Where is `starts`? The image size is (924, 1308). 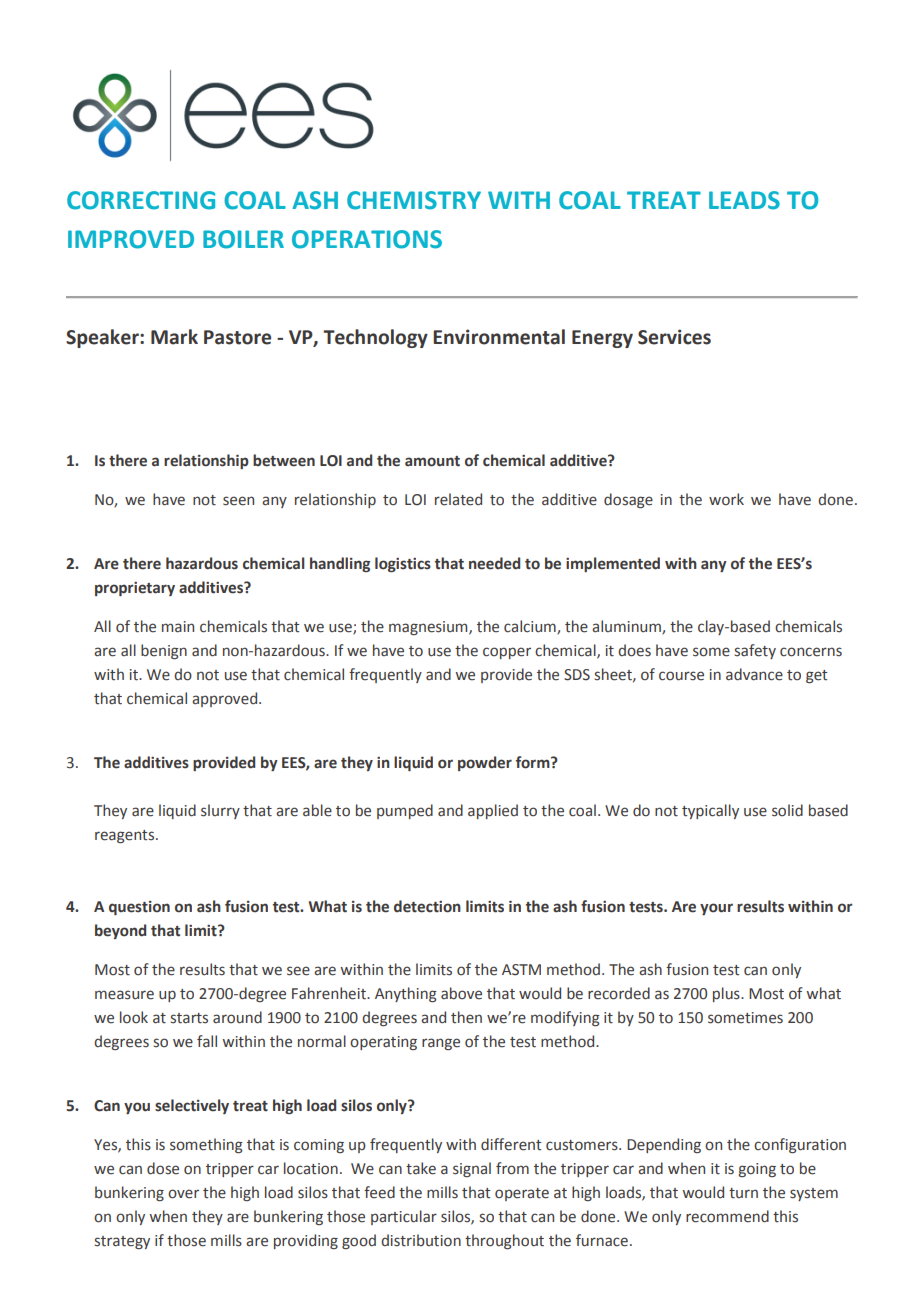 starts is located at coordinates (189, 1018).
